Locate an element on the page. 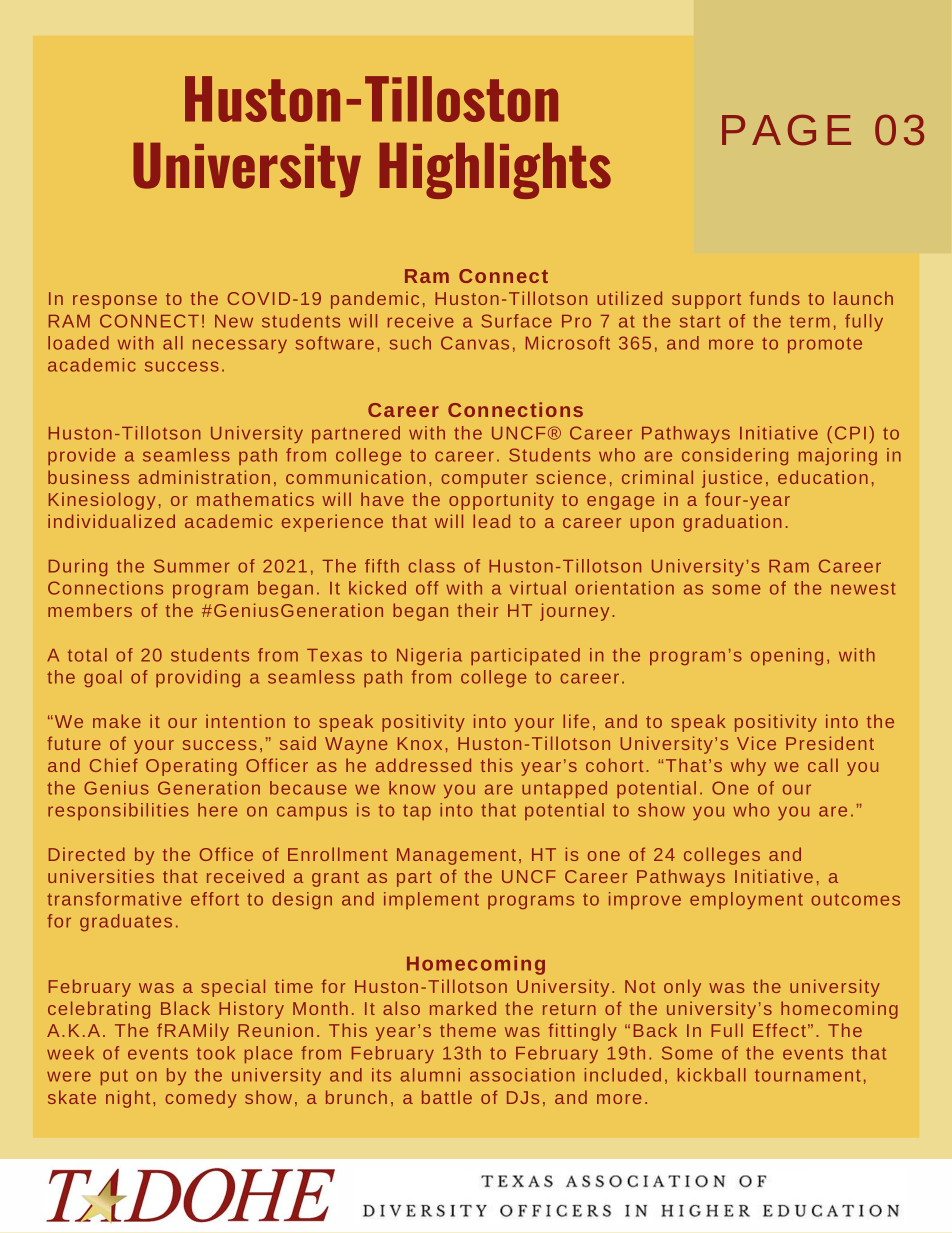  promote is located at coordinates (825, 345).
